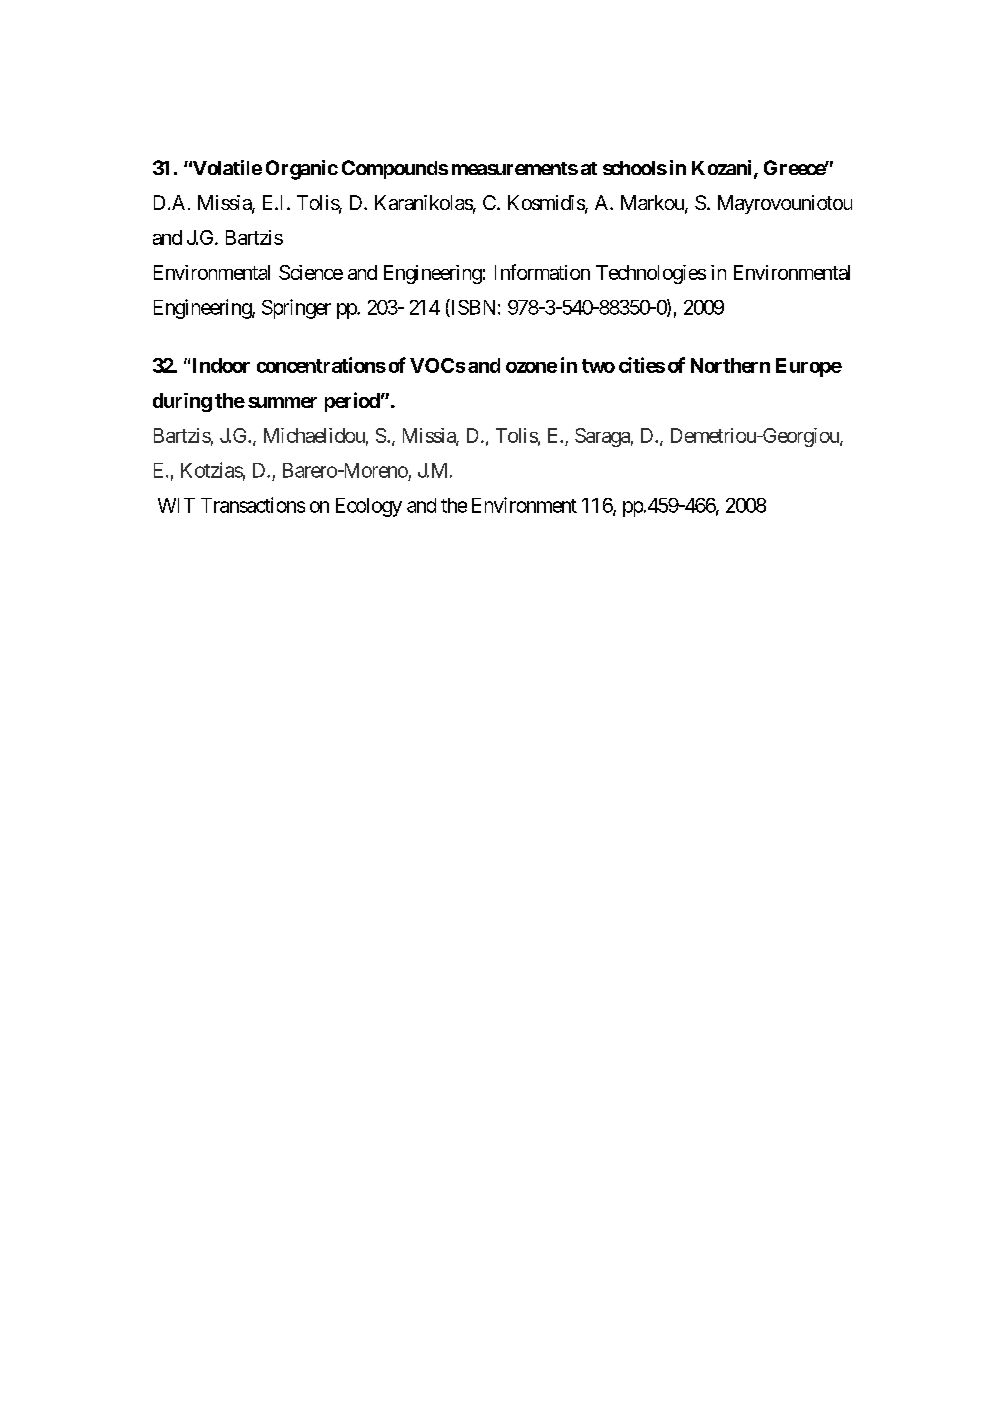 This screenshot has height=1420, width=1004. Describe the element at coordinates (352, 402) in the screenshot. I see `period` at that location.
